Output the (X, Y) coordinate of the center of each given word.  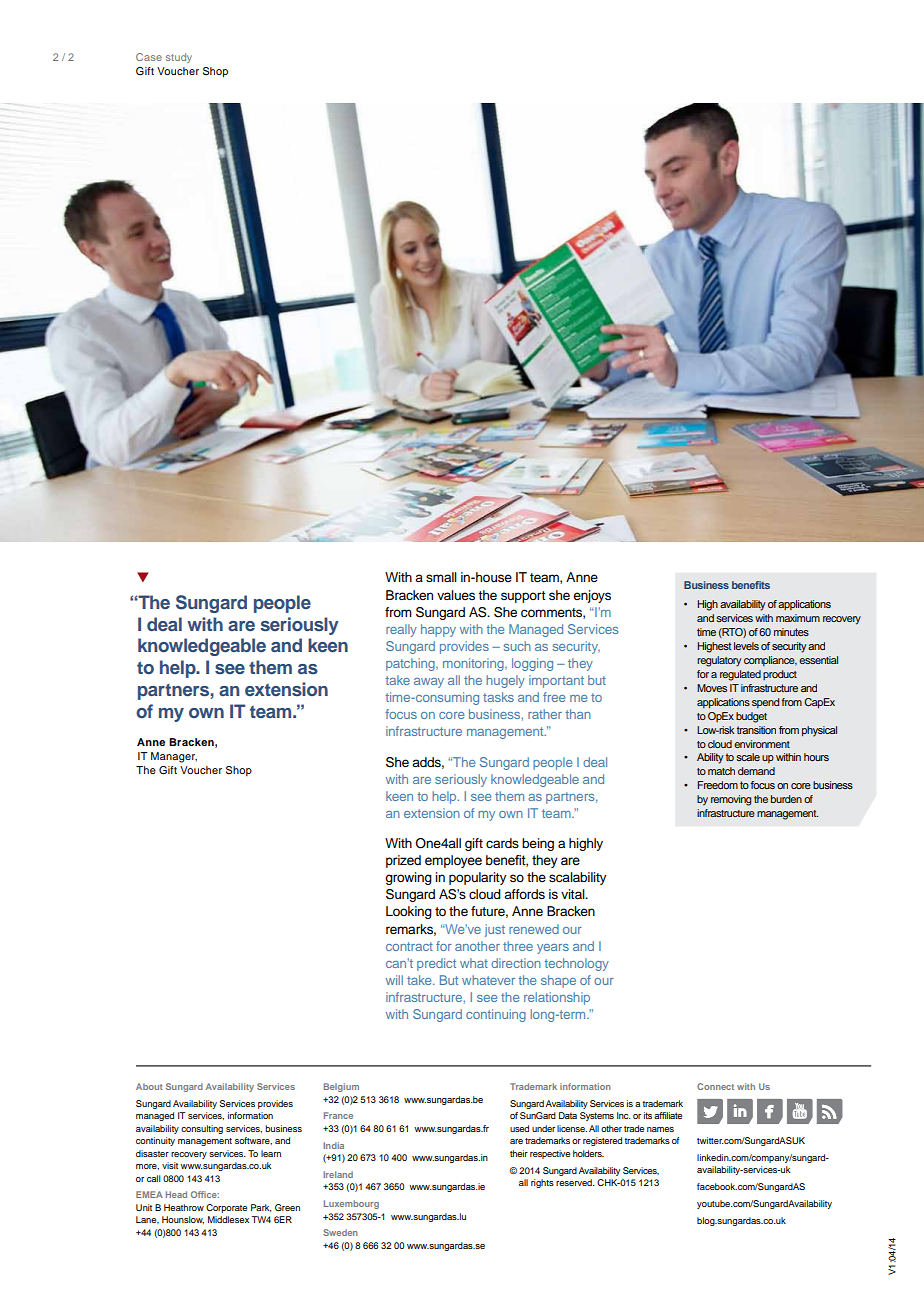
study (179, 58)
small (441, 577)
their (519, 1153)
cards (502, 843)
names (660, 1129)
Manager (174, 757)
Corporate (226, 1208)
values (456, 595)
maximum (798, 618)
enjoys (592, 596)
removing (731, 800)
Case (149, 57)
